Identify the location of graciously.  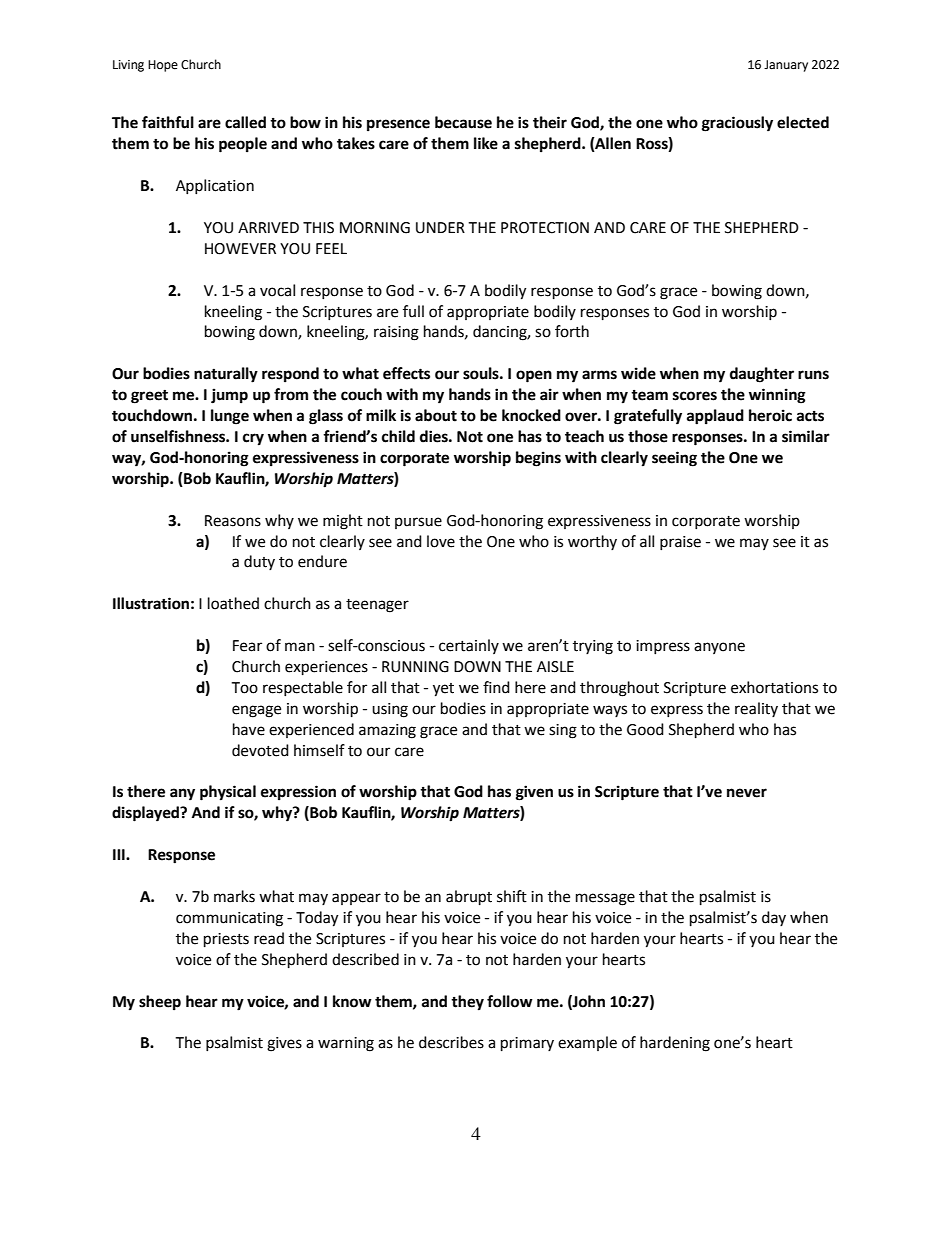
(737, 124).
